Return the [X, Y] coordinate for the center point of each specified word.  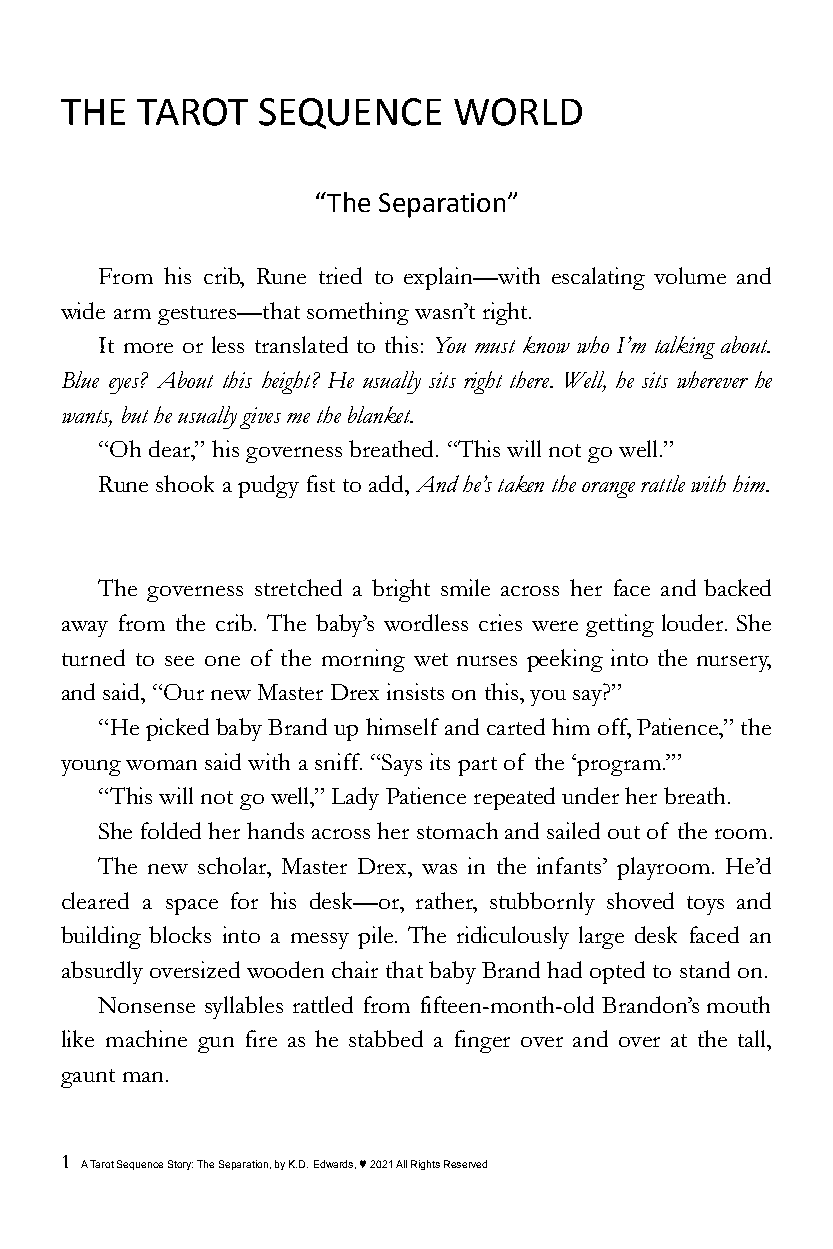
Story [180, 1165]
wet [431, 659]
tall [753, 1038]
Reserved [465, 1164]
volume [690, 275]
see [179, 661]
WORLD [518, 112]
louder [694, 622]
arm [132, 314]
